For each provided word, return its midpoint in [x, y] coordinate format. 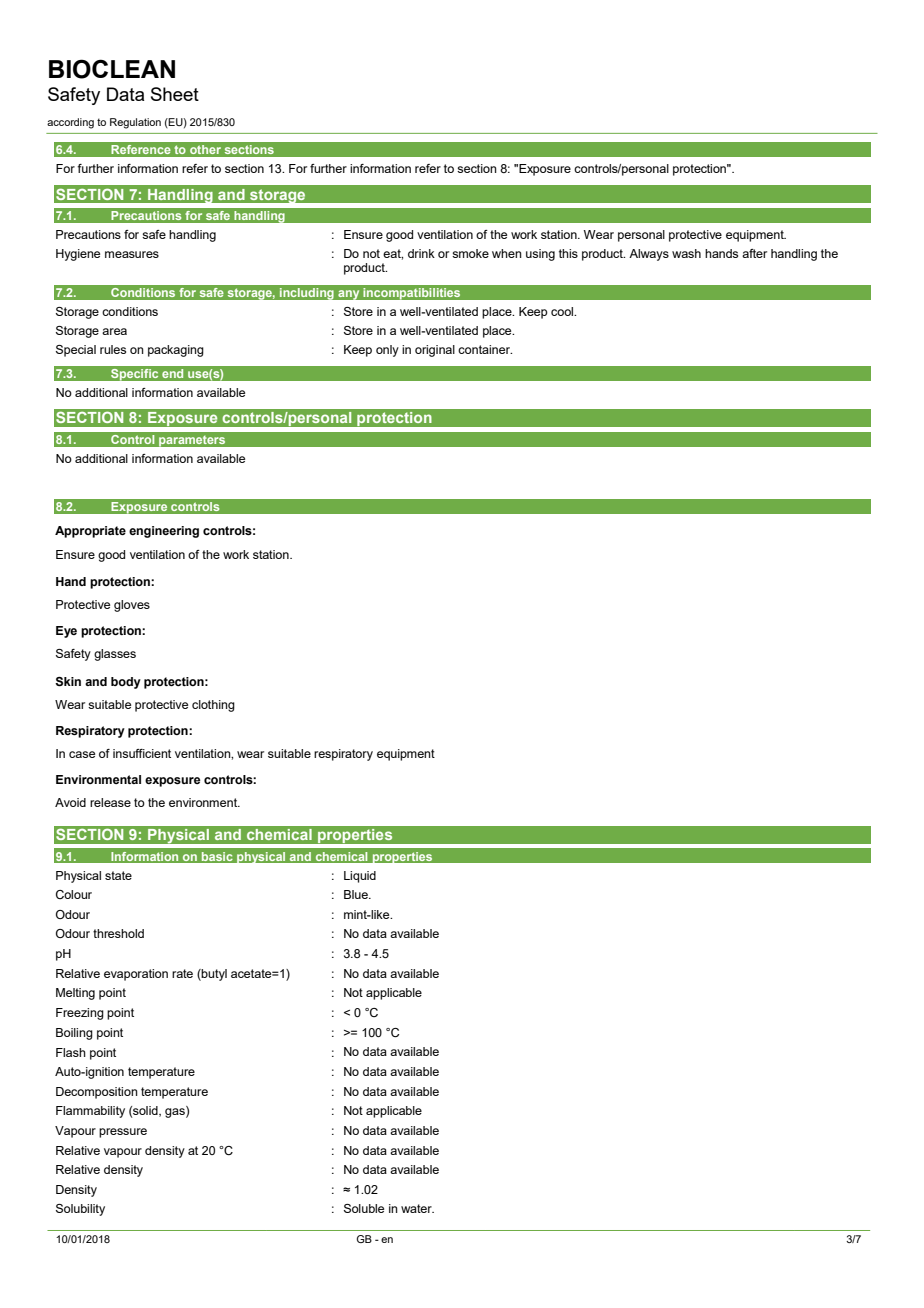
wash [686, 253]
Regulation [135, 123]
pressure [123, 1133]
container [485, 349]
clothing [213, 706]
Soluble [364, 1208]
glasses [115, 655]
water [417, 1208]
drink [421, 253]
